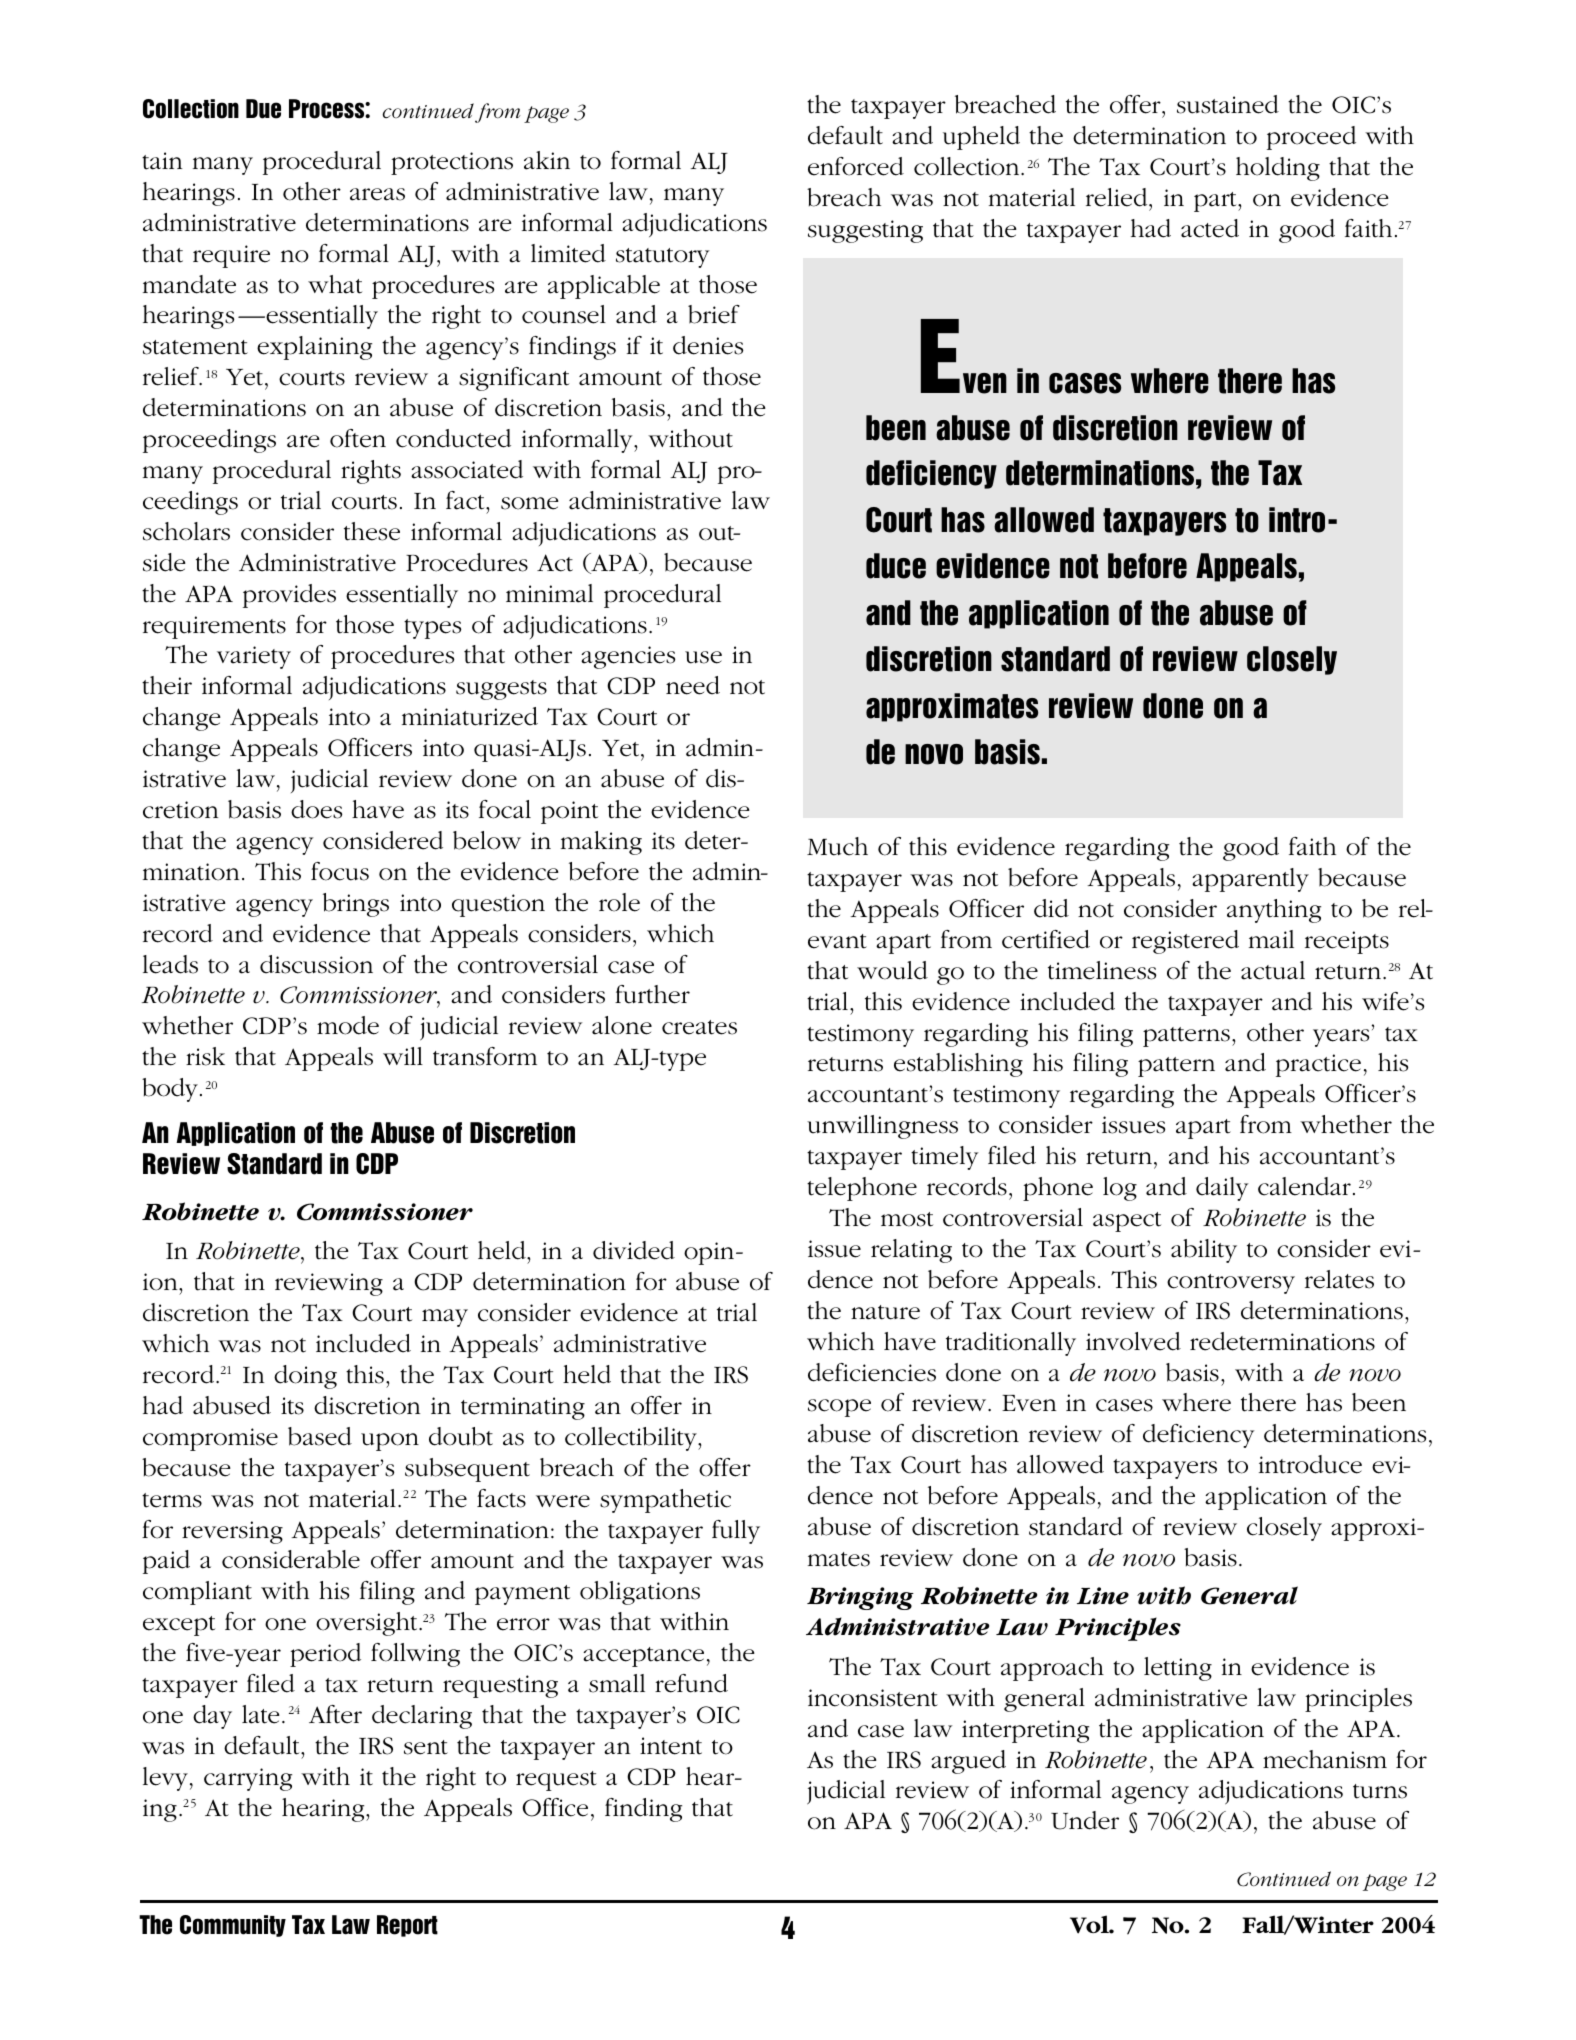 This document has height=2040, width=1576. What do you see at coordinates (699, 1027) in the document?
I see `creates` at bounding box center [699, 1027].
